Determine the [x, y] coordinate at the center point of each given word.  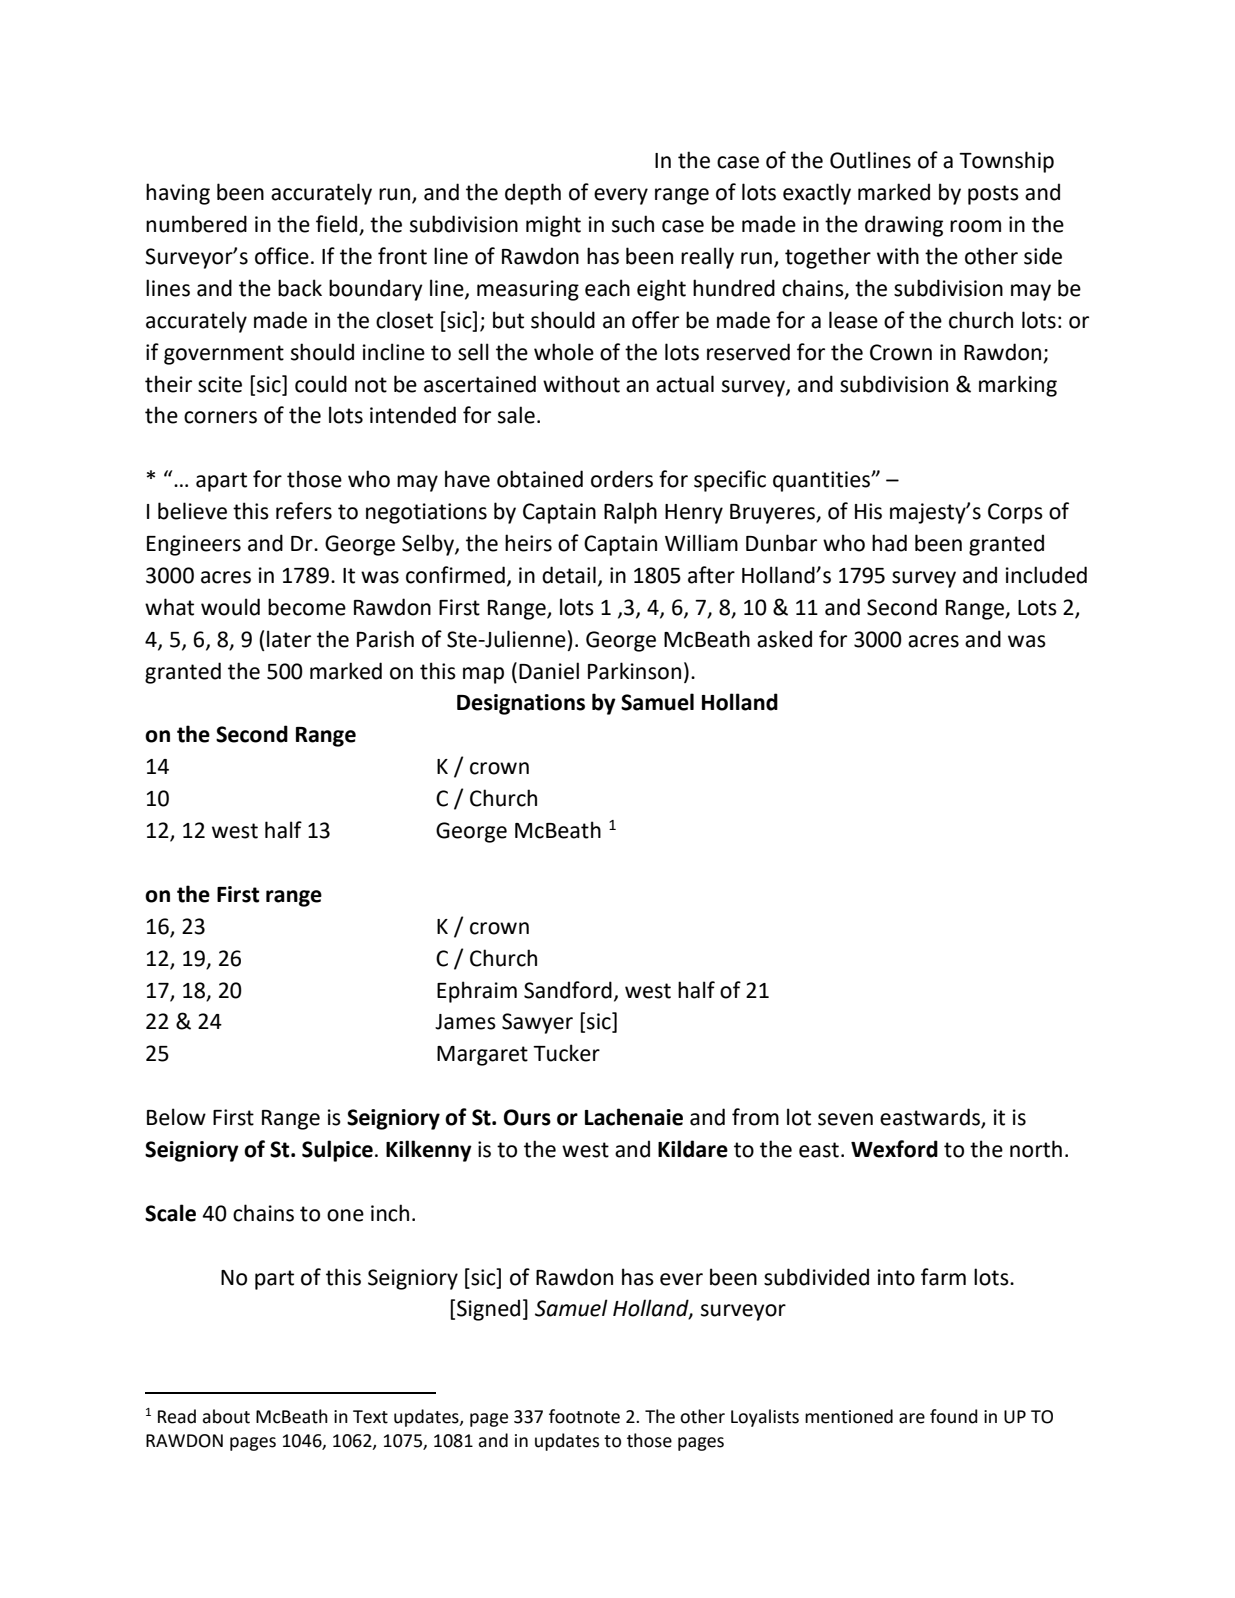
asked [784, 639]
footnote [584, 1416]
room [975, 226]
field [338, 225]
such [633, 224]
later [289, 639]
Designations [521, 704]
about [226, 1416]
